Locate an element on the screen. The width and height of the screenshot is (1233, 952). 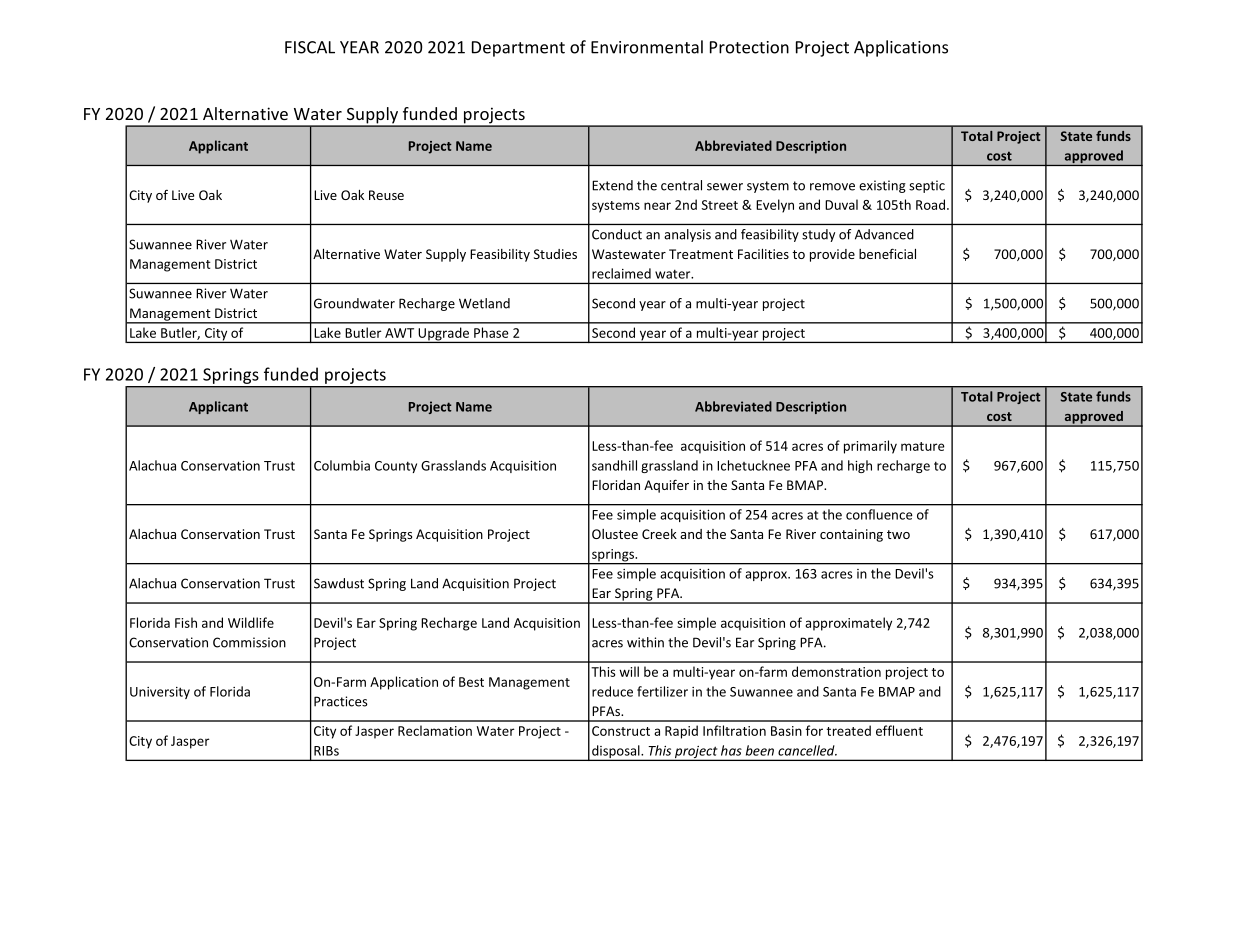
Phase is located at coordinates (491, 332).
